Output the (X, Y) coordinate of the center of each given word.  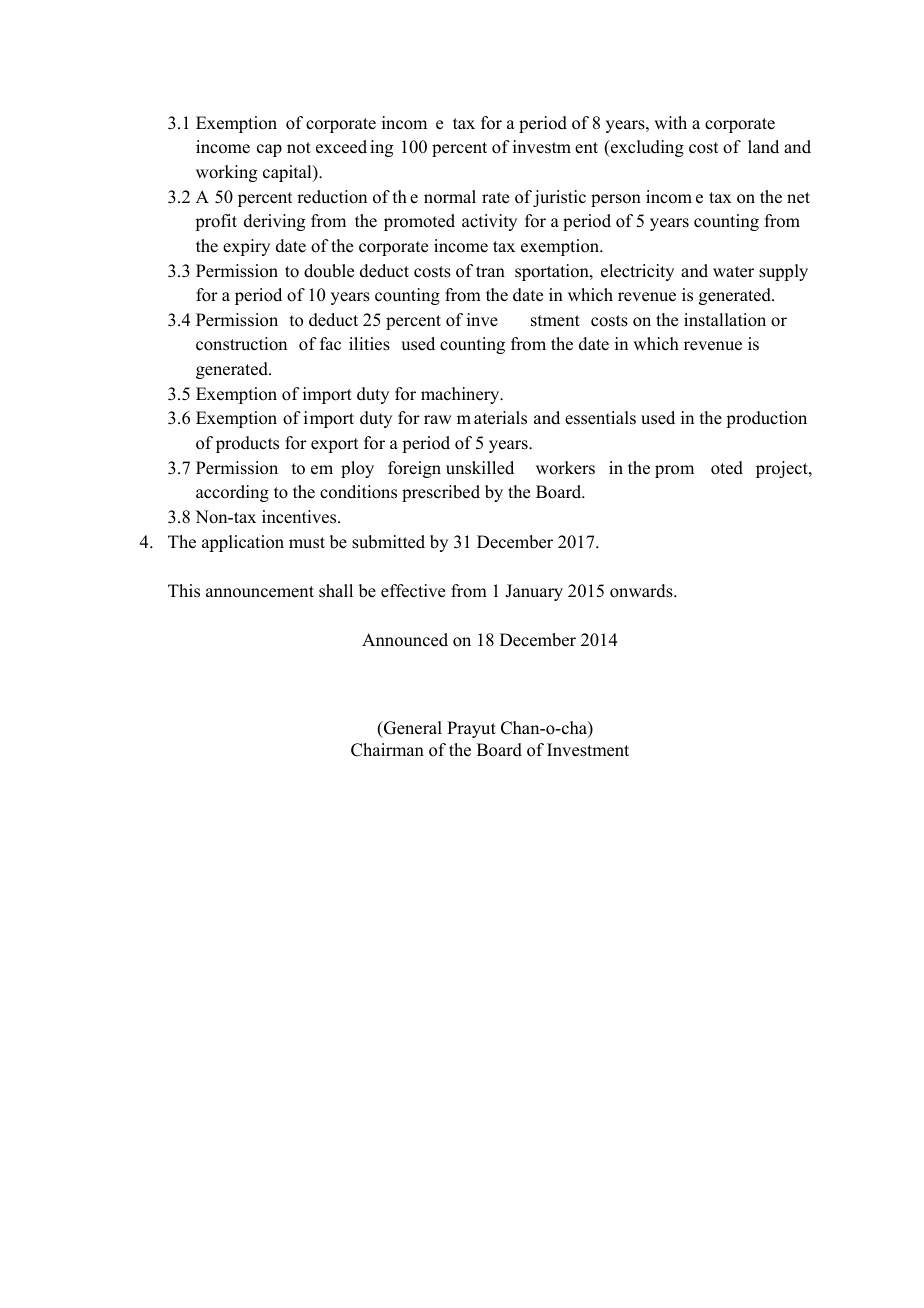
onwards (642, 591)
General (412, 729)
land (763, 147)
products (247, 444)
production (766, 419)
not (299, 148)
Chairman (387, 750)
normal (450, 197)
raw (437, 419)
